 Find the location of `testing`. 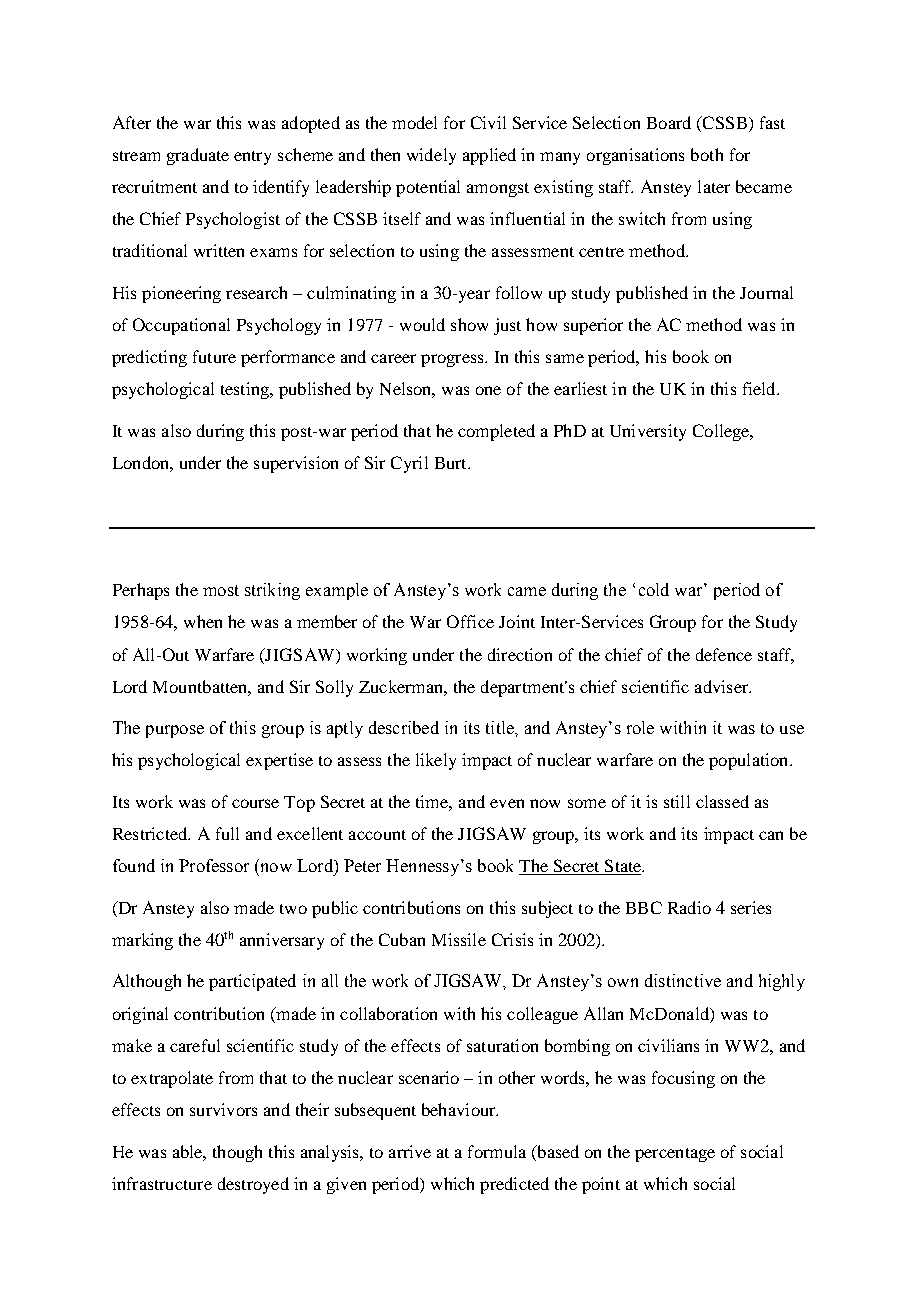

testing is located at coordinates (246, 390).
